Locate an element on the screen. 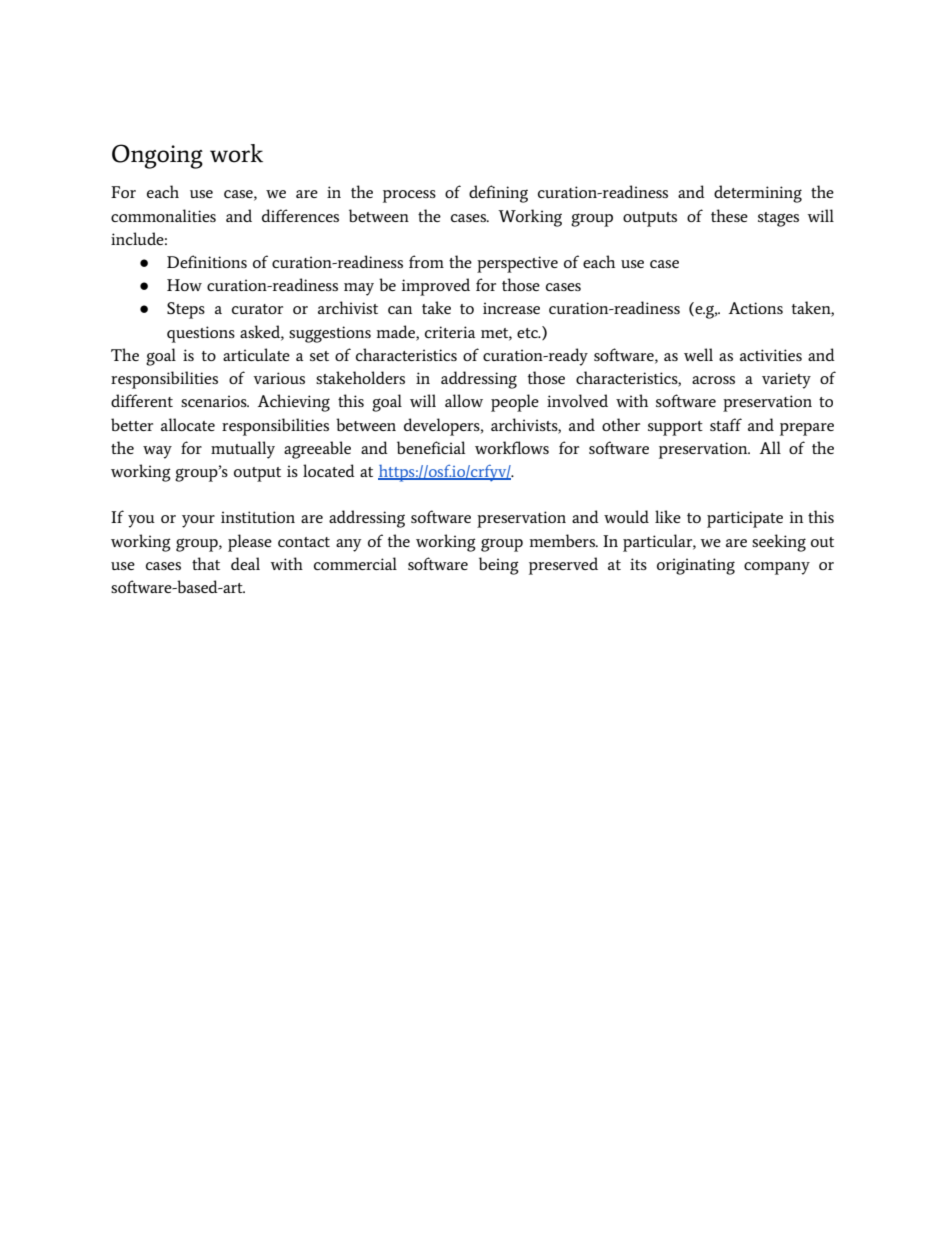 The width and height of the screenshot is (952, 1233). Ongoing is located at coordinates (157, 156).
